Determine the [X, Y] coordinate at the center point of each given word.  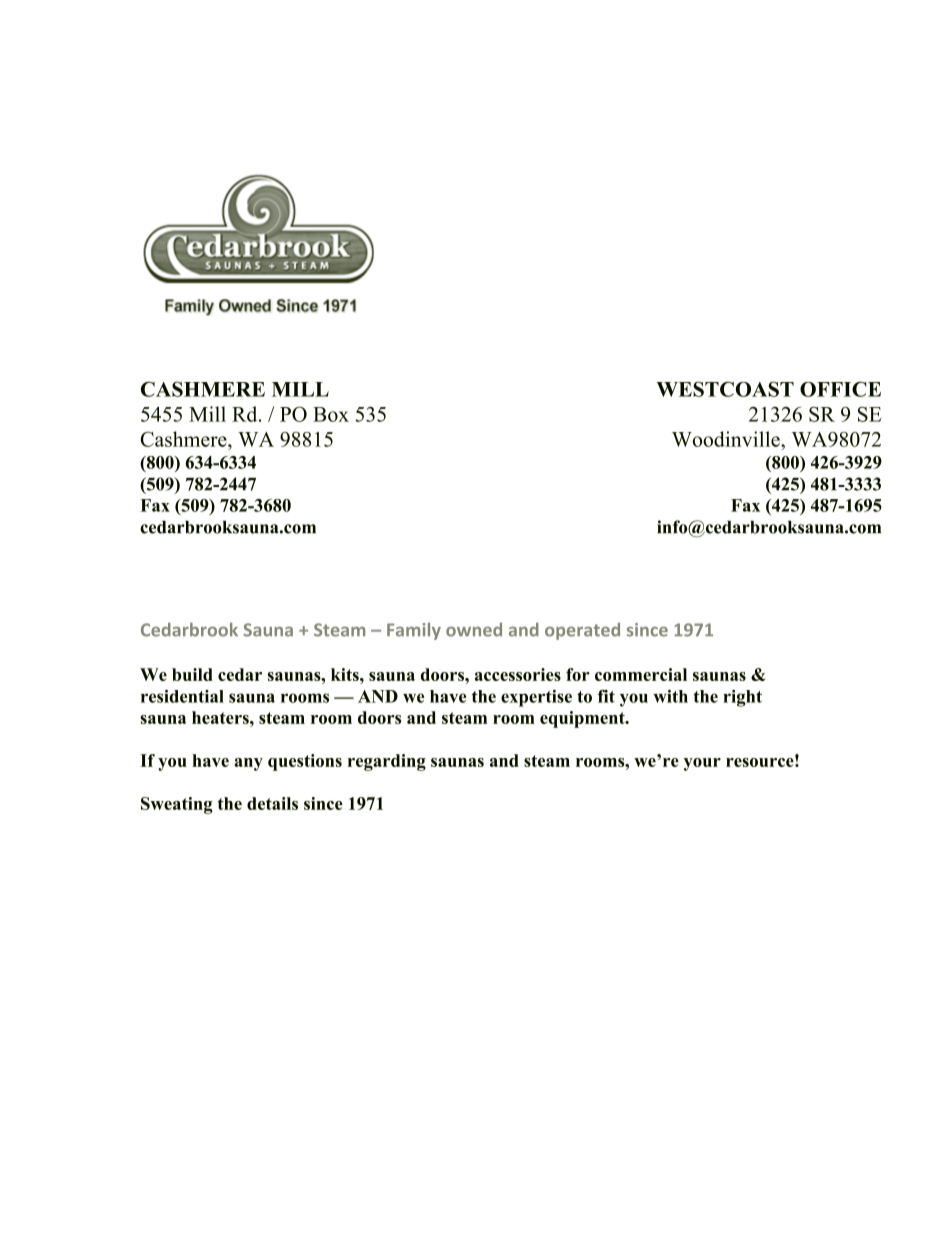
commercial [641, 674]
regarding [387, 762]
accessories [518, 674]
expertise [536, 698]
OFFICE [840, 389]
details [272, 803]
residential [182, 696]
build [192, 674]
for [578, 674]
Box [331, 414]
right [742, 698]
